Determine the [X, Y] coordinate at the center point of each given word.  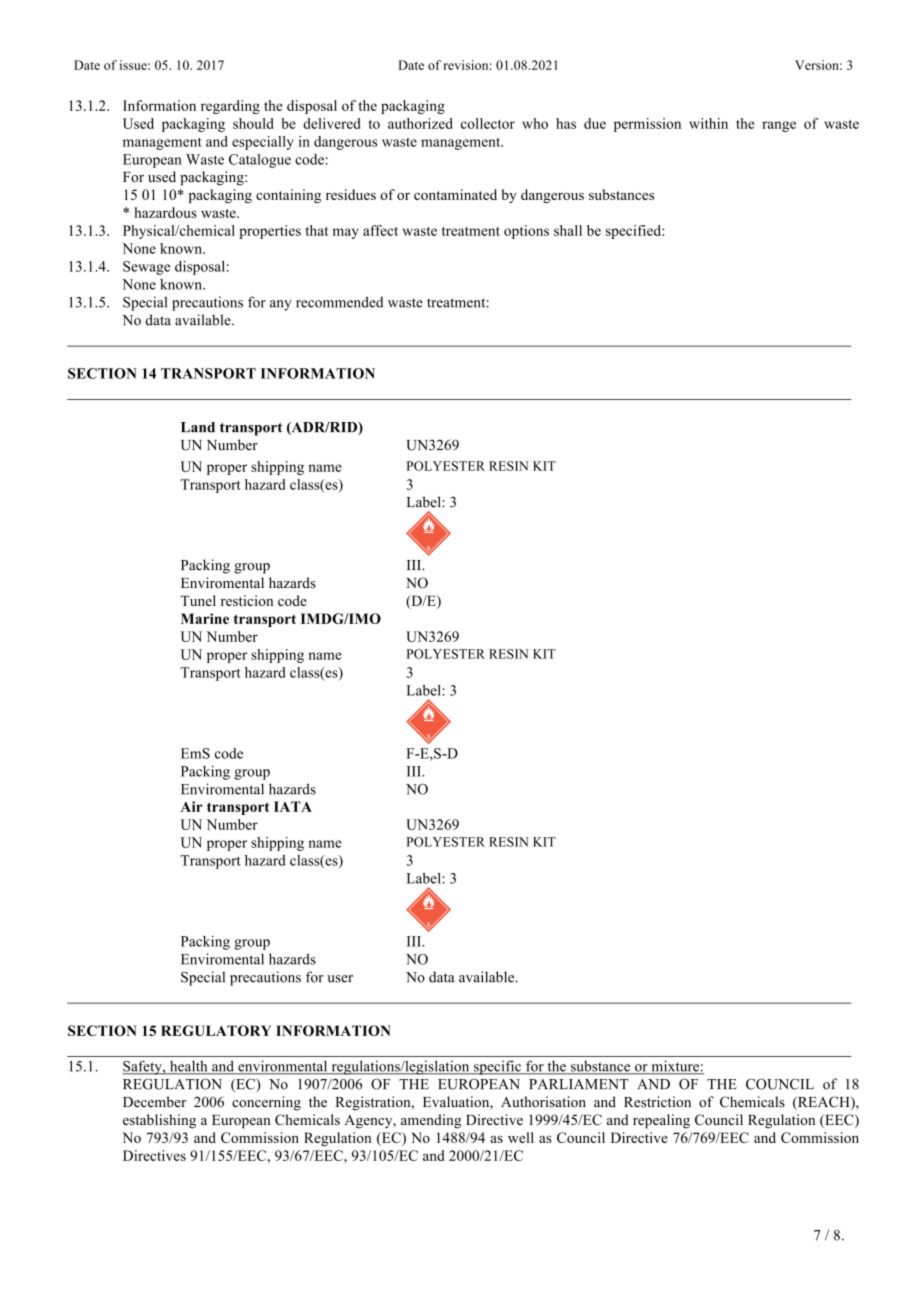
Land [198, 427]
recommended [339, 302]
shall [568, 230]
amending [431, 1121]
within [708, 123]
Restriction [657, 1102]
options [526, 232]
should [253, 123]
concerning [266, 1103]
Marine [205, 618]
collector [488, 123]
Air [191, 806]
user [340, 979]
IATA [293, 806]
